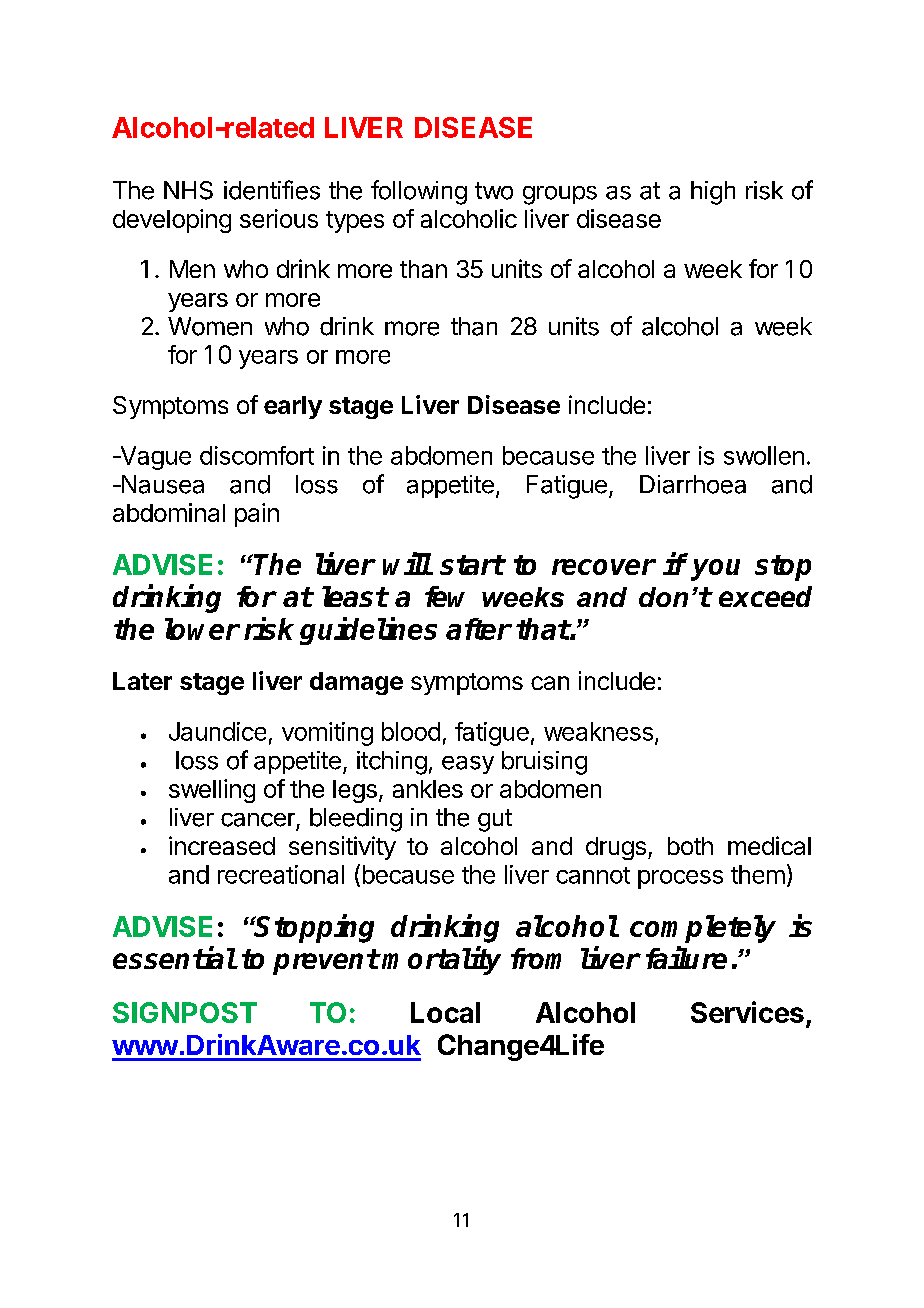 The width and height of the screenshot is (924, 1308). Describe the element at coordinates (172, 221) in the screenshot. I see `developing` at that location.
